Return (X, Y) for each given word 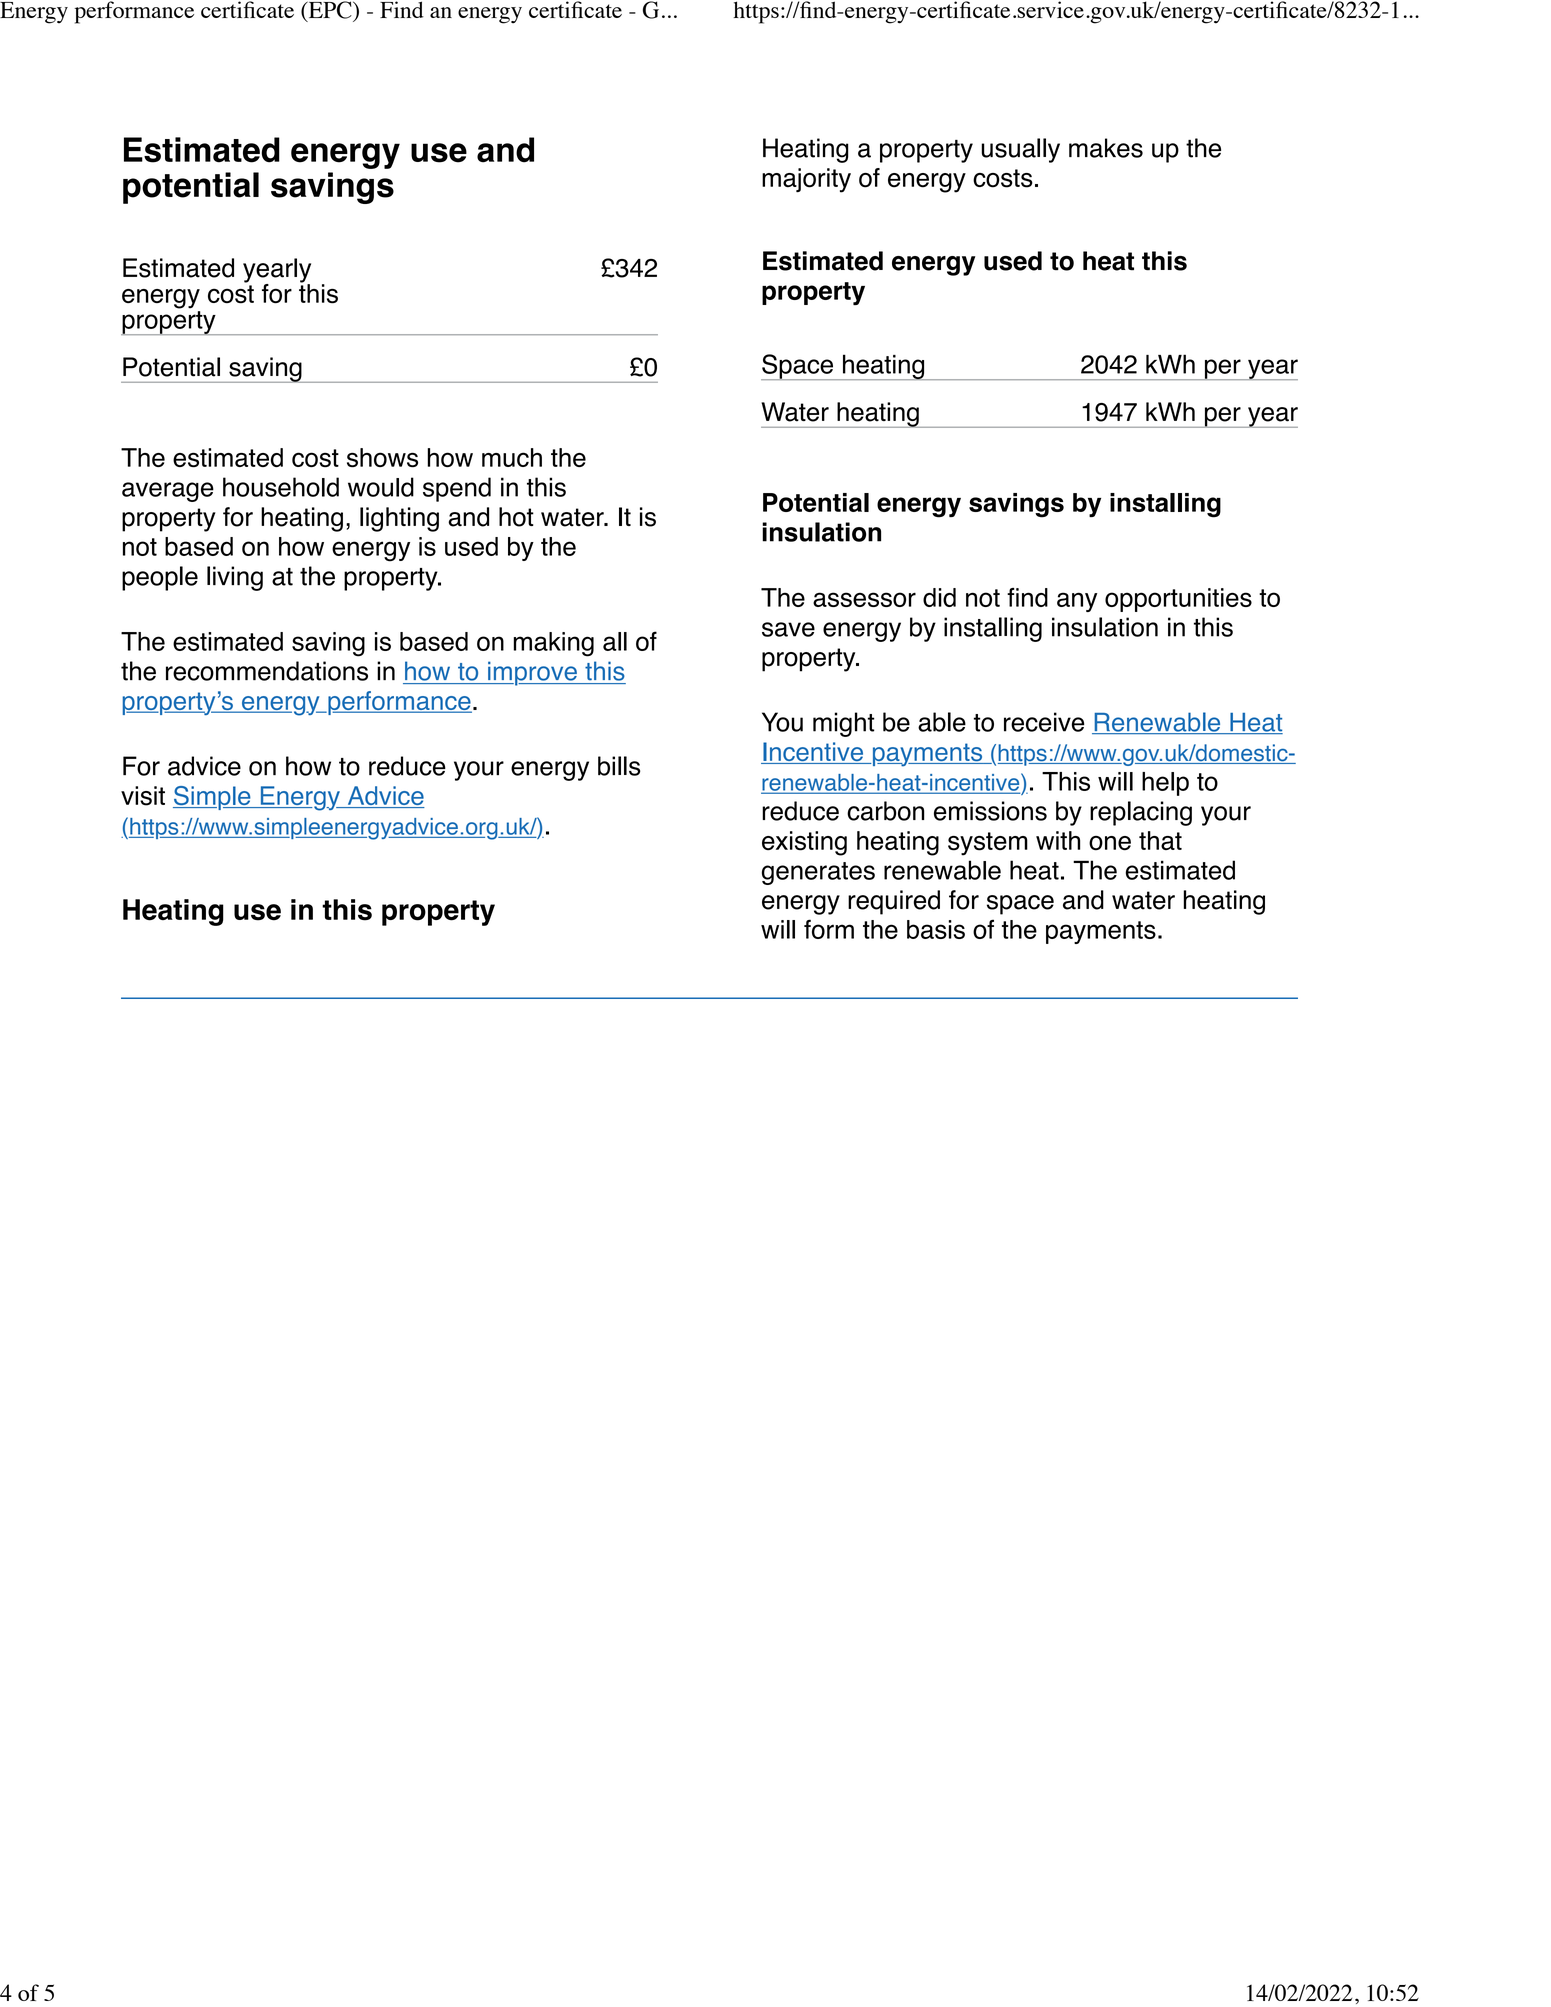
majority (806, 180)
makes (1106, 148)
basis (936, 929)
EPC (330, 11)
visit (143, 796)
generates (818, 873)
